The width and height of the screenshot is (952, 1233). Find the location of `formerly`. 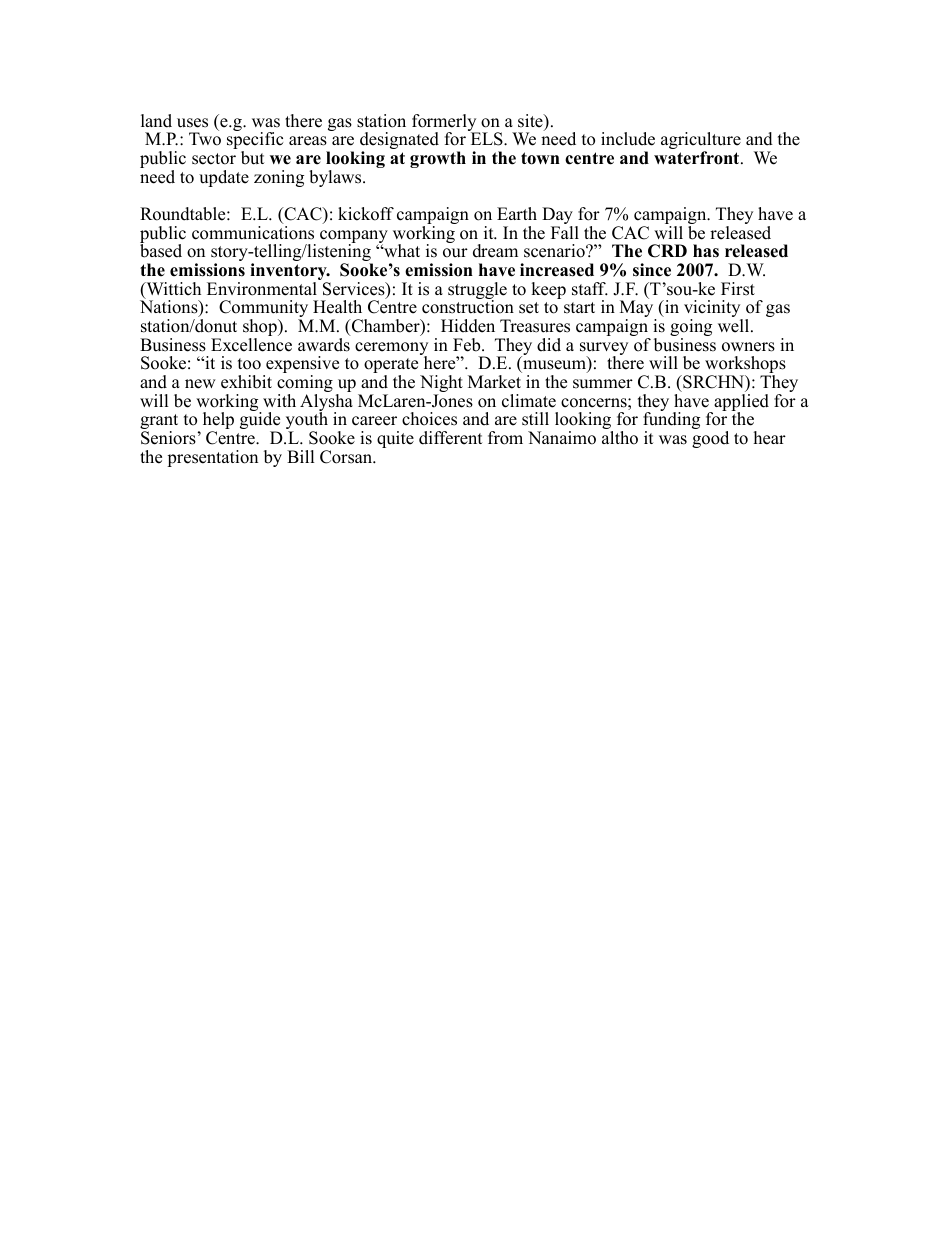

formerly is located at coordinates (445, 124).
